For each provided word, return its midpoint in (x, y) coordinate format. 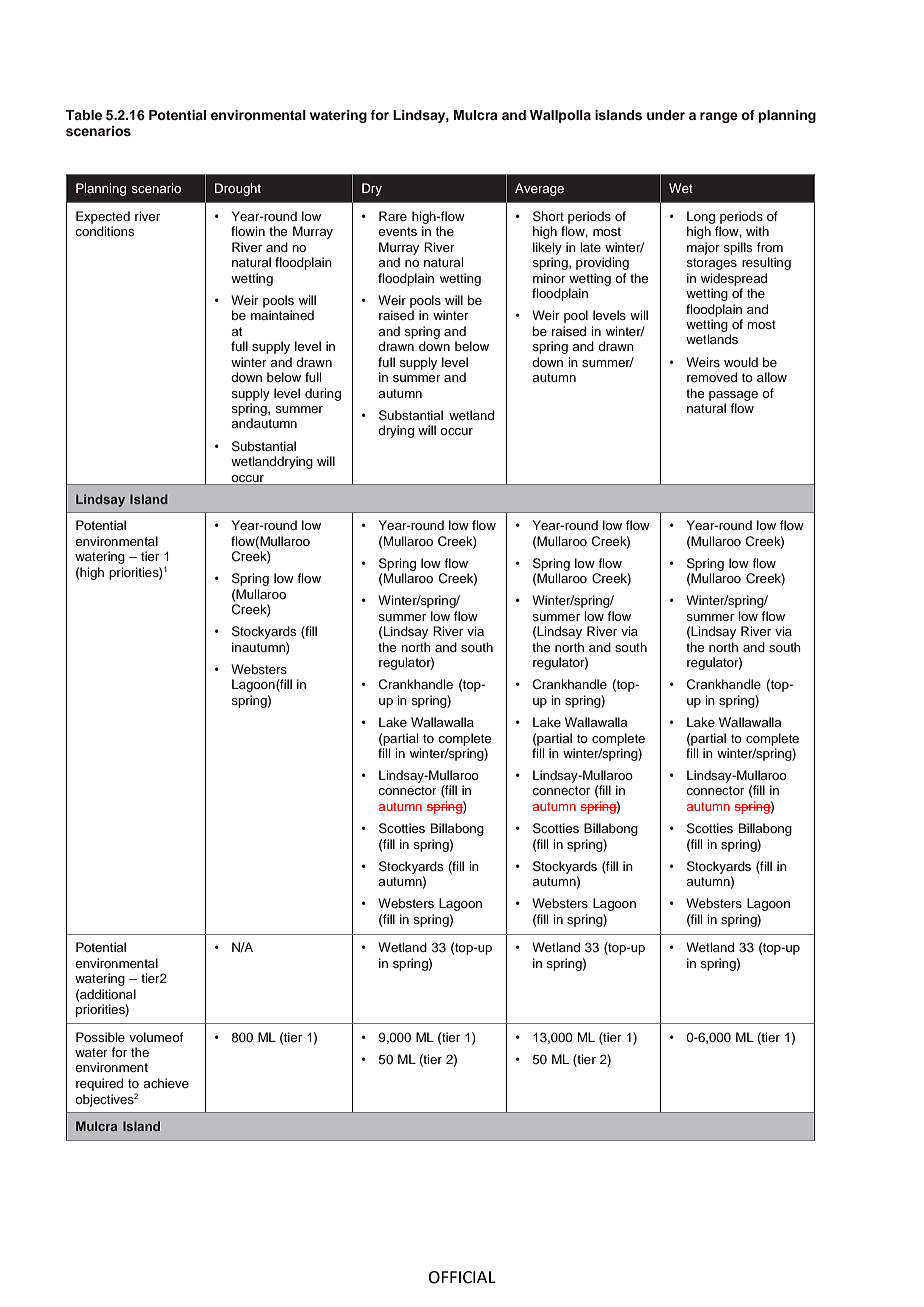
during (323, 394)
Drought (238, 189)
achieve (166, 1083)
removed (712, 377)
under (666, 115)
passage (733, 396)
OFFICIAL (462, 1277)
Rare (393, 216)
